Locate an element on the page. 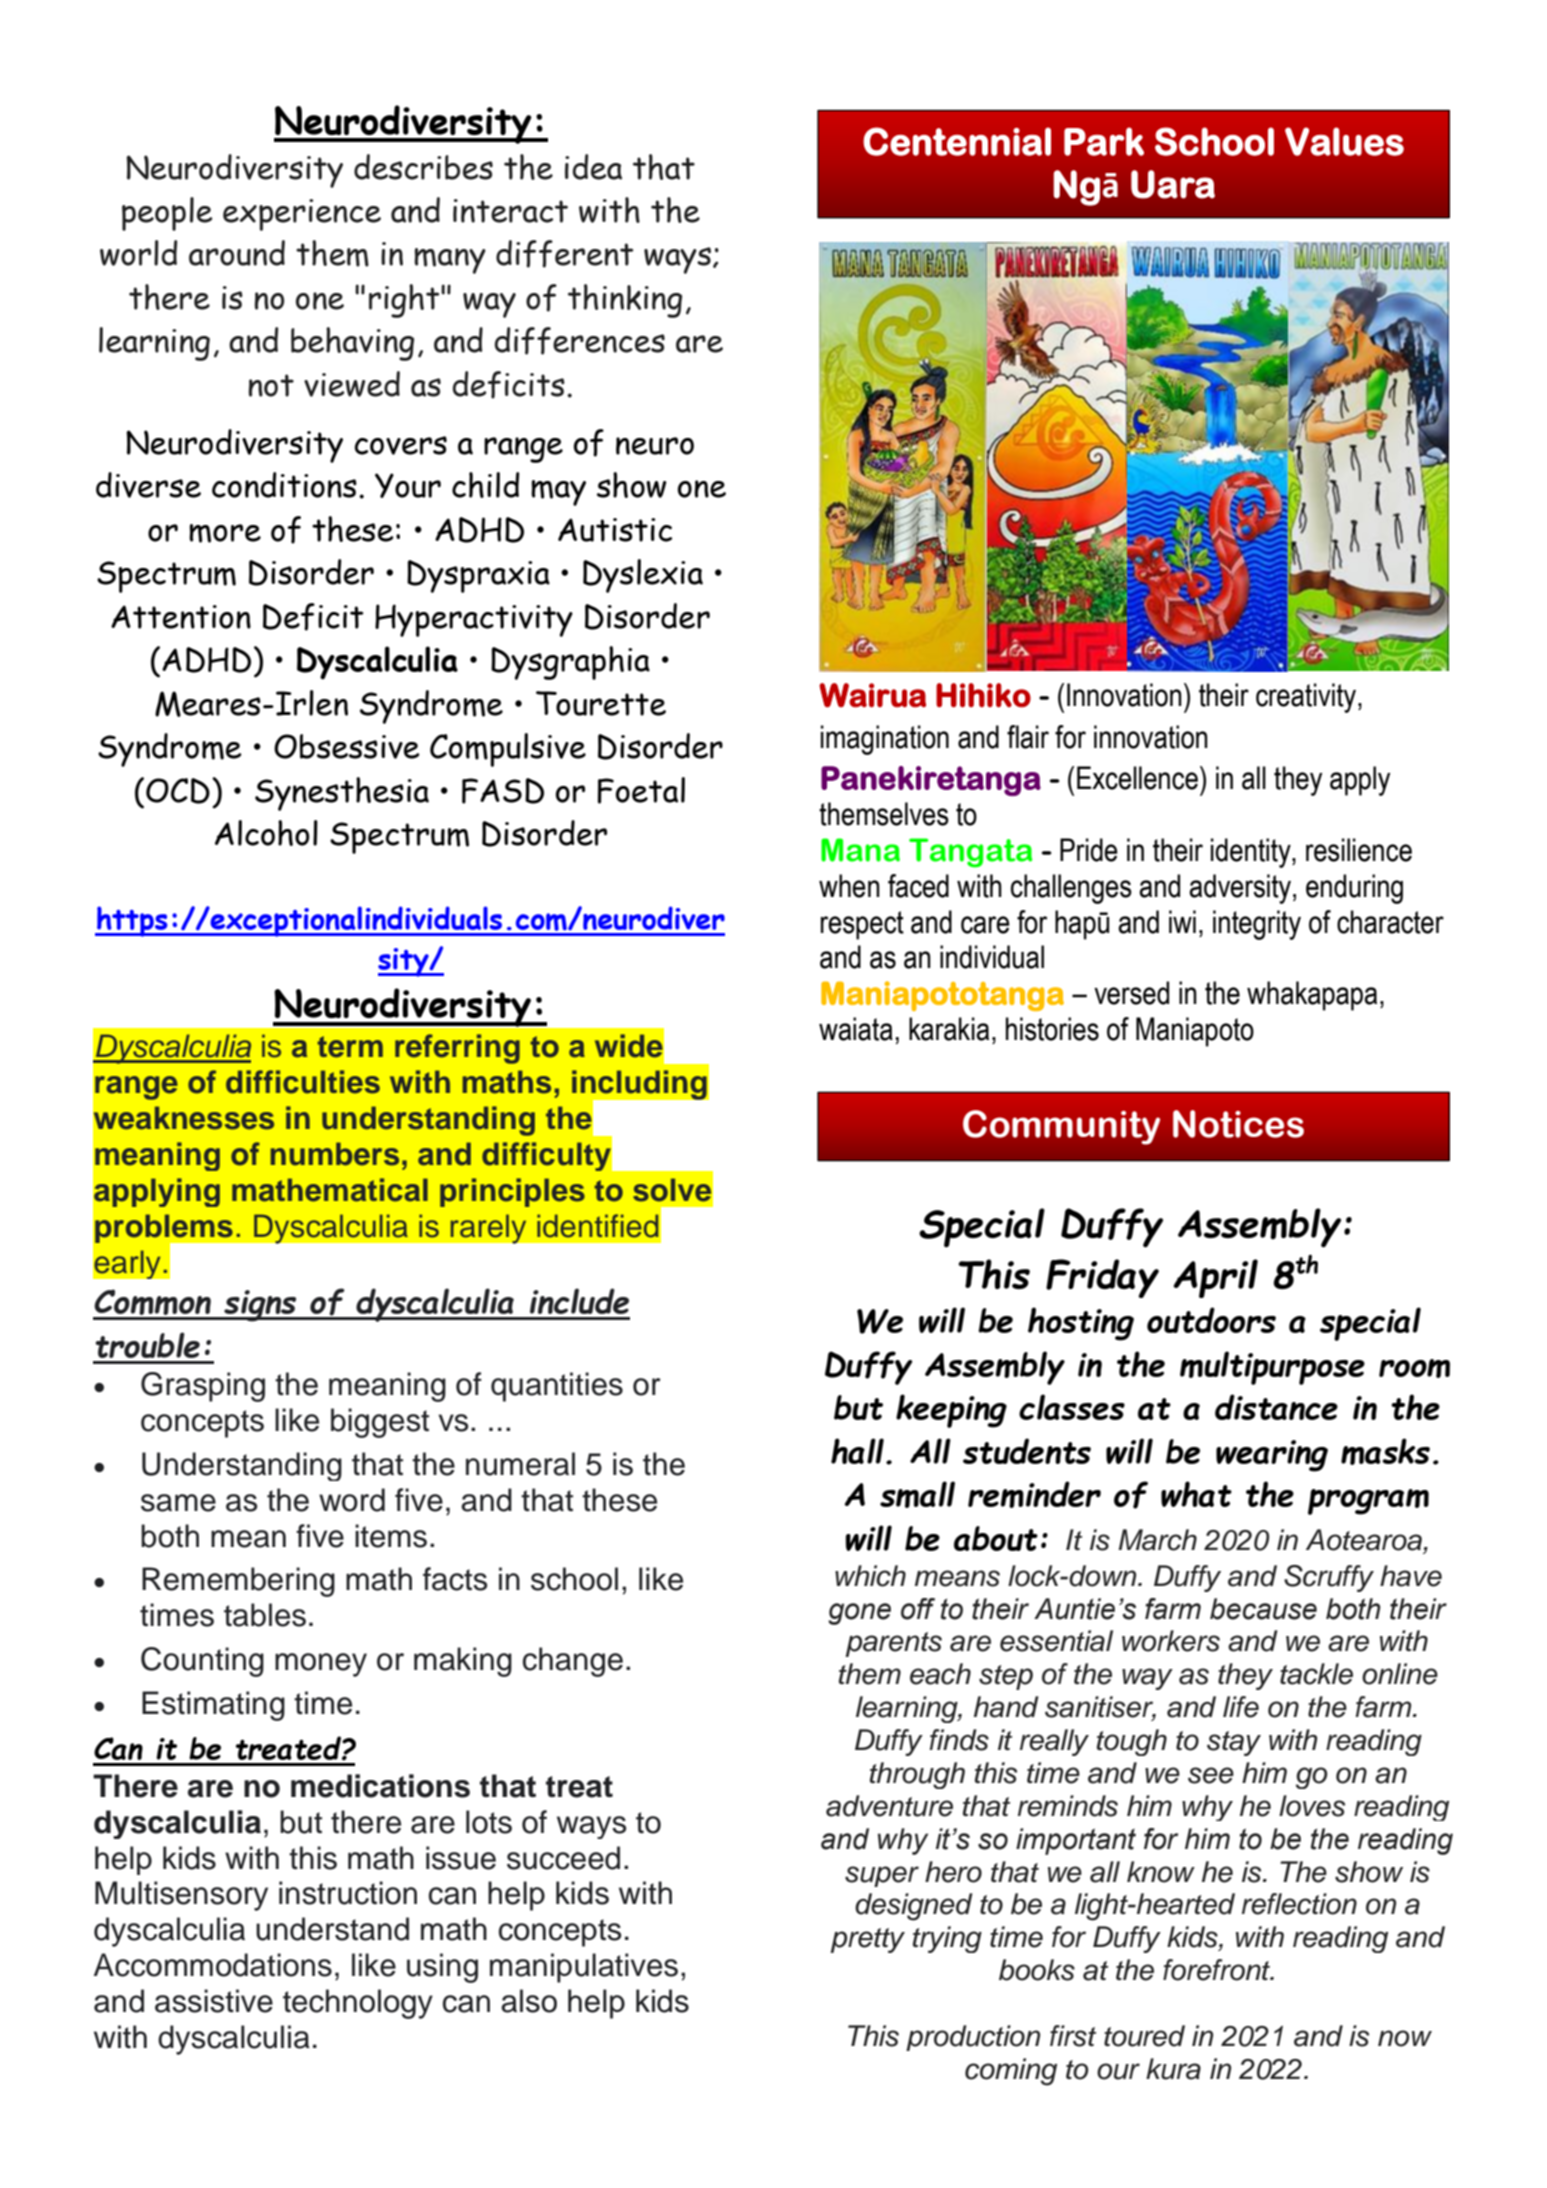 This page has height=2188, width=1547. Notices is located at coordinates (1238, 1124).
